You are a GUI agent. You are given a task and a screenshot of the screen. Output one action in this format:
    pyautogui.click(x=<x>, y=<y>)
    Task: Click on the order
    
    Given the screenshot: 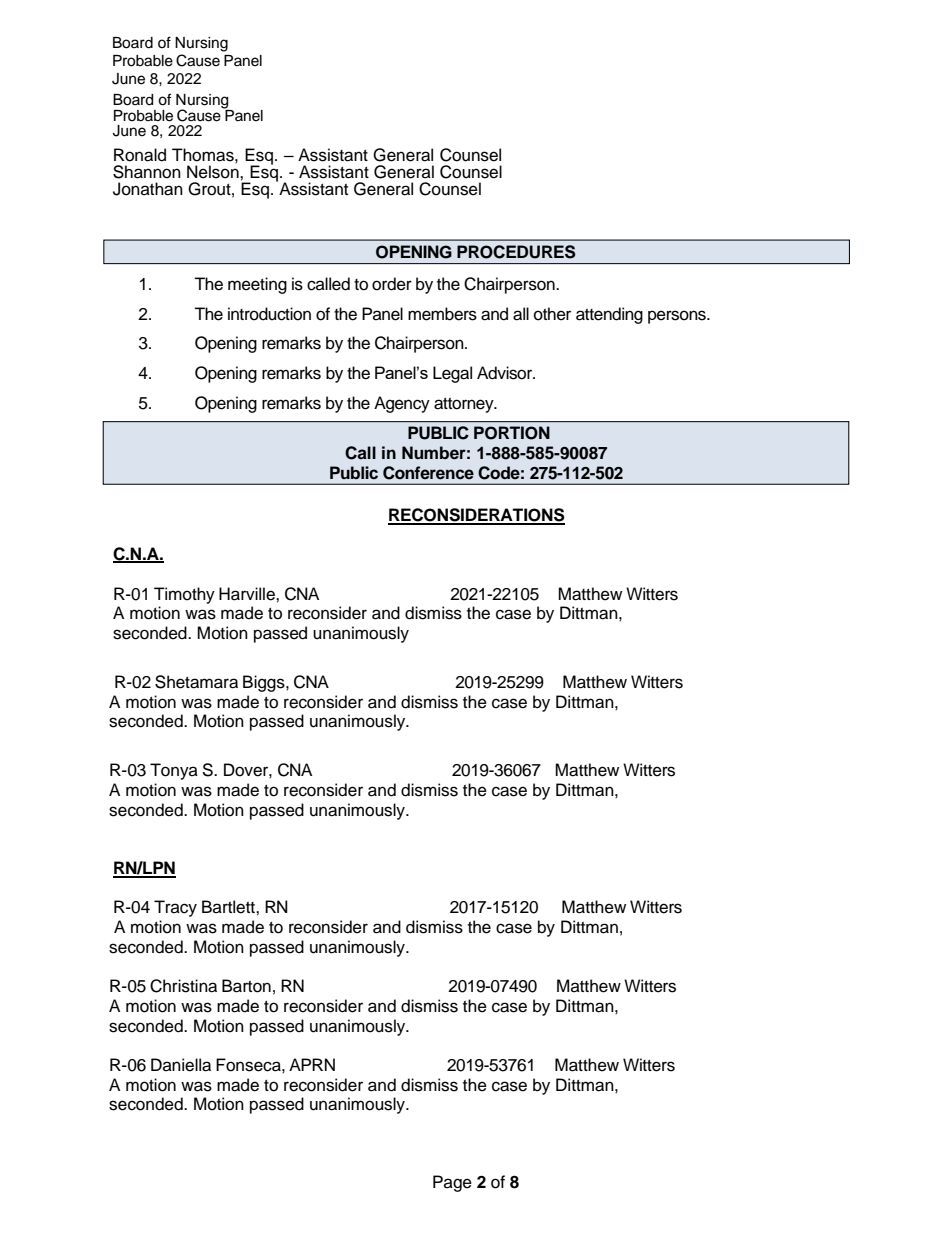 What is the action you would take?
    pyautogui.click(x=392, y=284)
